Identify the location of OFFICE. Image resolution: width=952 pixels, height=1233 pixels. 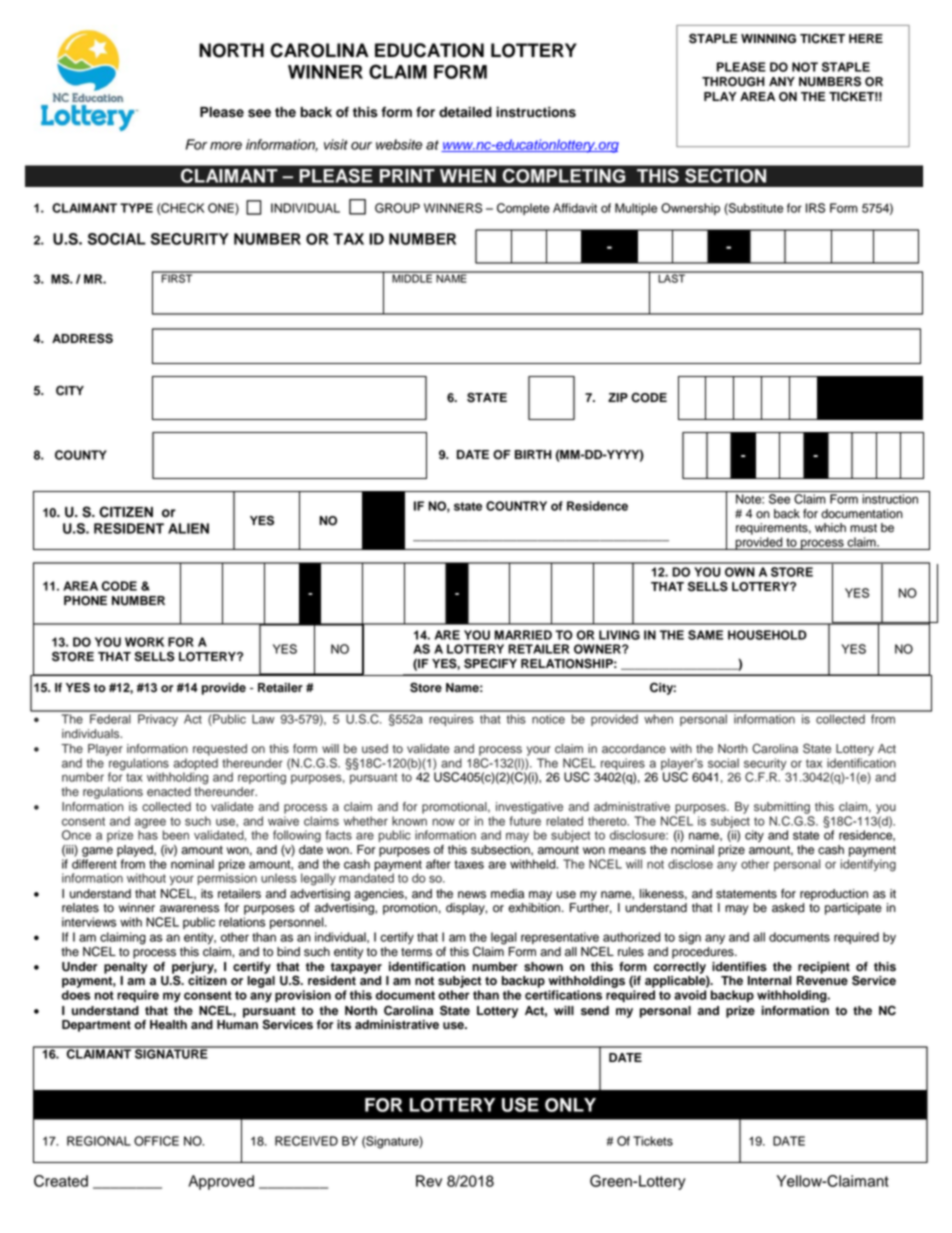
(156, 1141).
